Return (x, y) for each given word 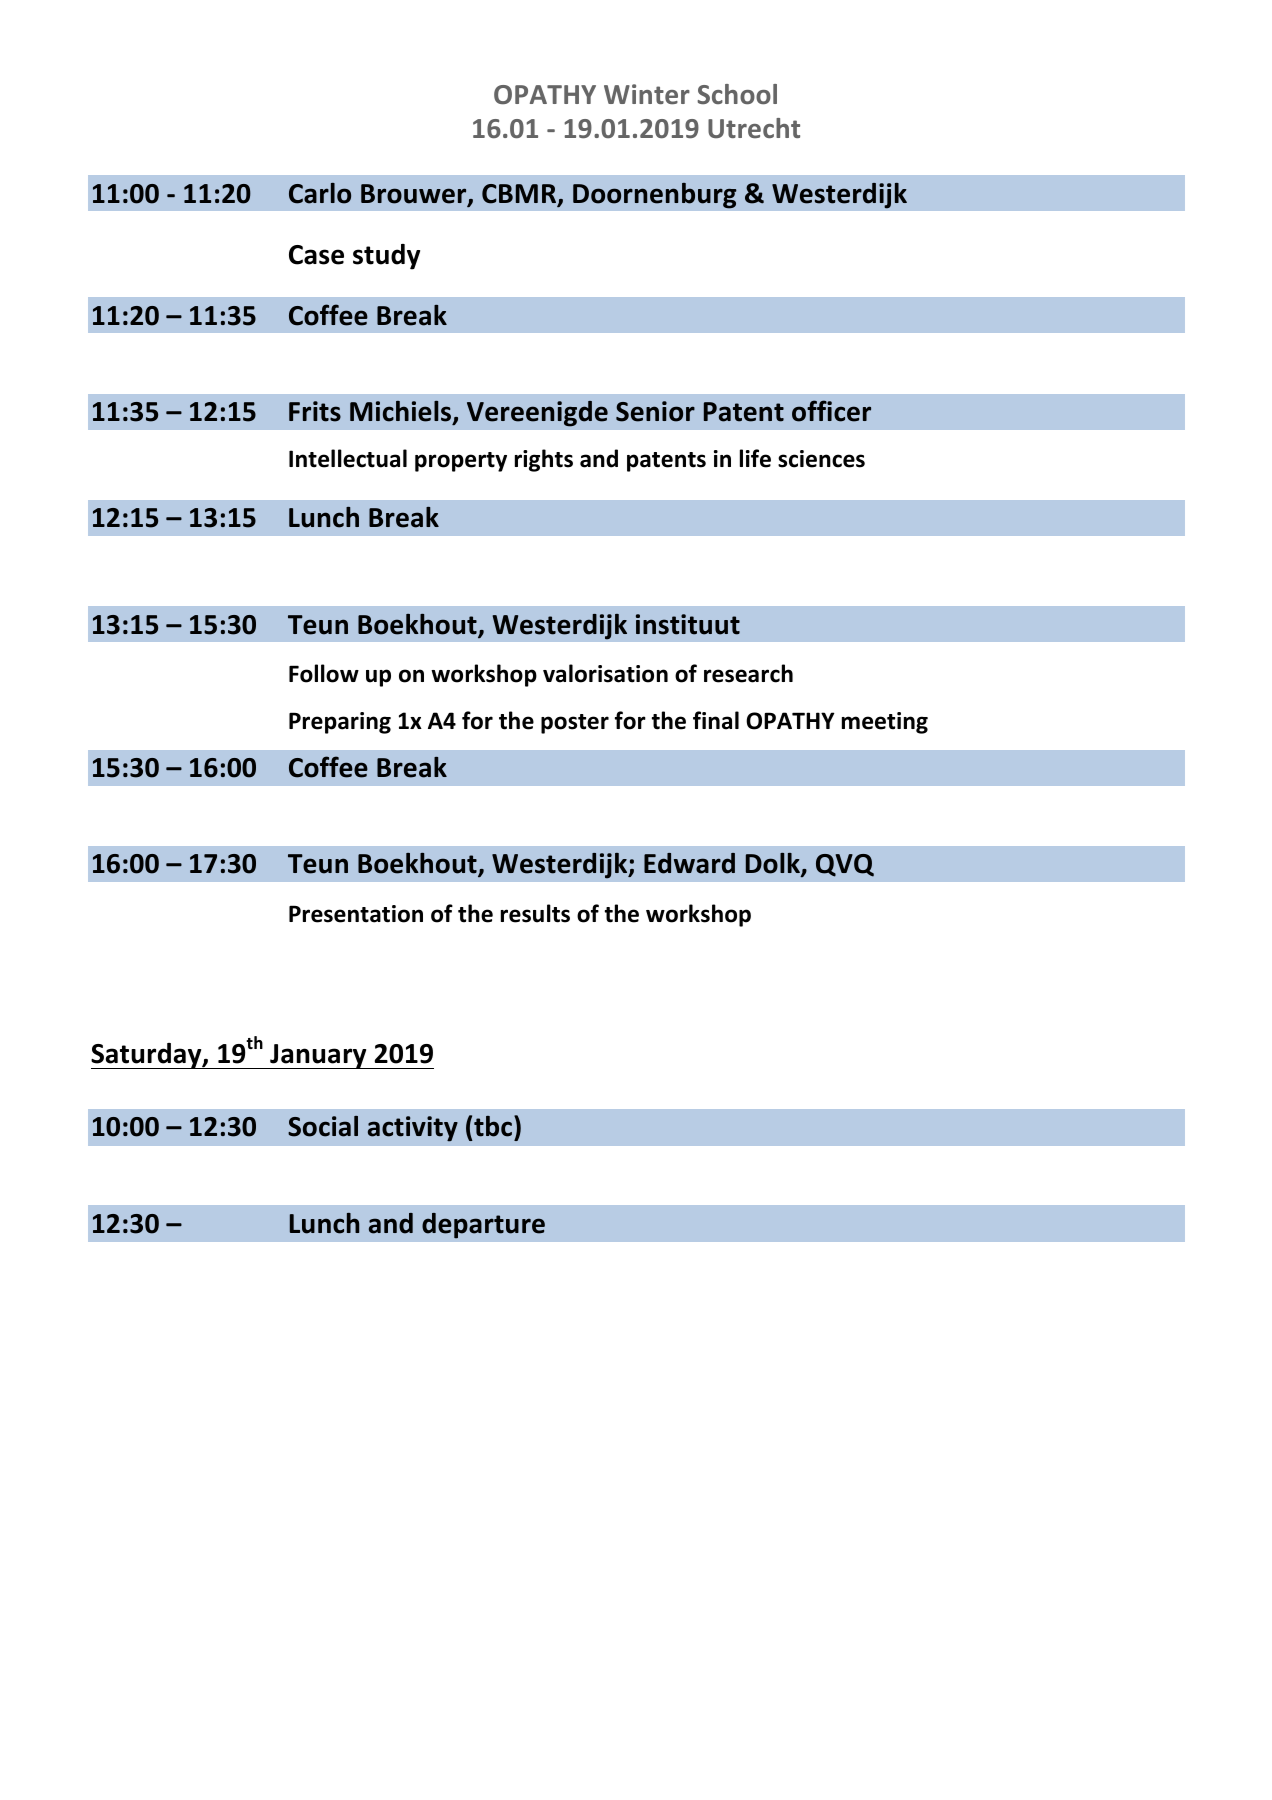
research (748, 673)
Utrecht (754, 128)
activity (413, 1129)
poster (575, 724)
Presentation (356, 914)
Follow (324, 673)
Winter (647, 94)
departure (483, 1226)
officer (831, 411)
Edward (689, 863)
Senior (655, 411)
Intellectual (348, 458)
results (535, 913)
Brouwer (415, 195)
